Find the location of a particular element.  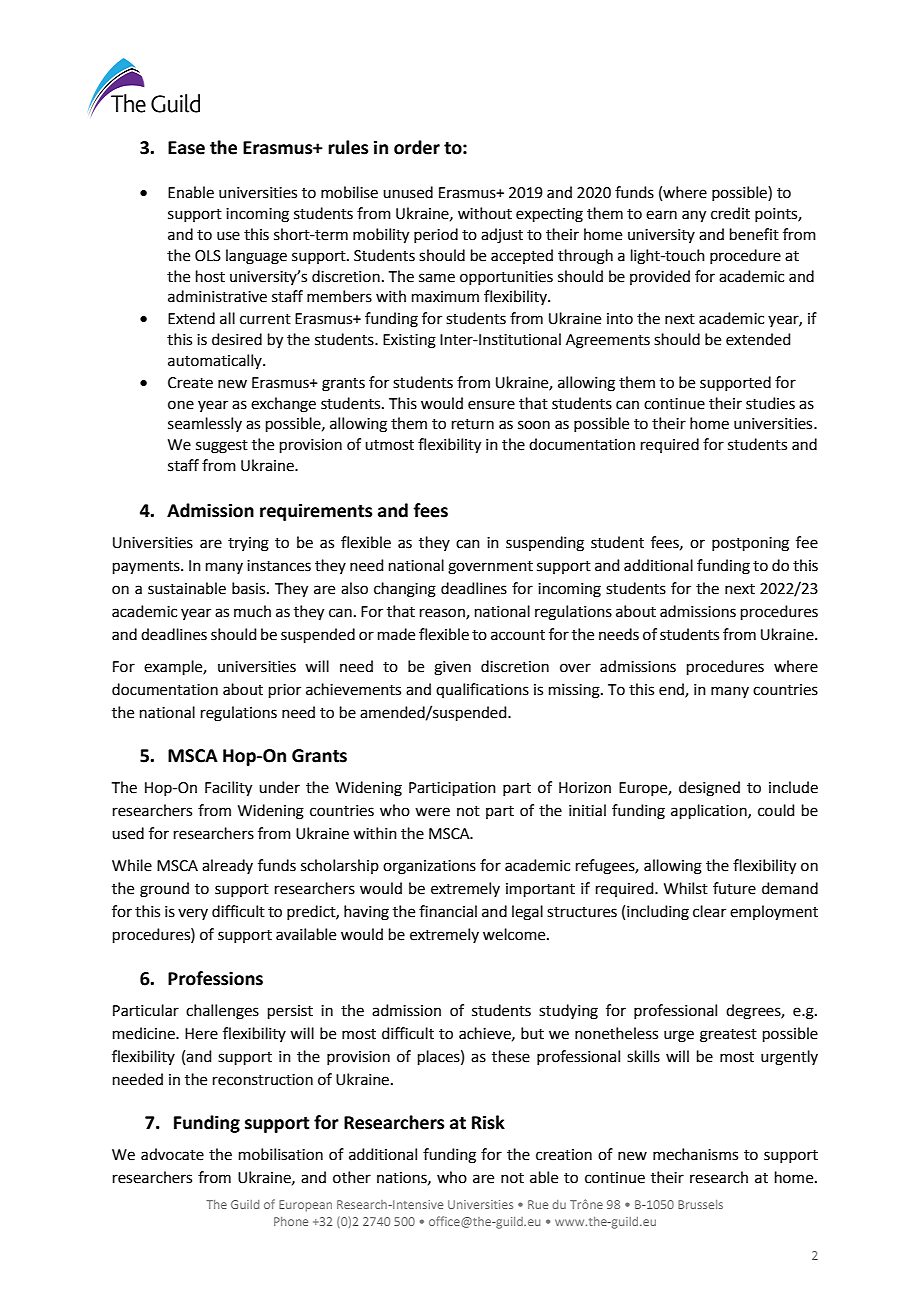

suspending is located at coordinates (545, 544).
